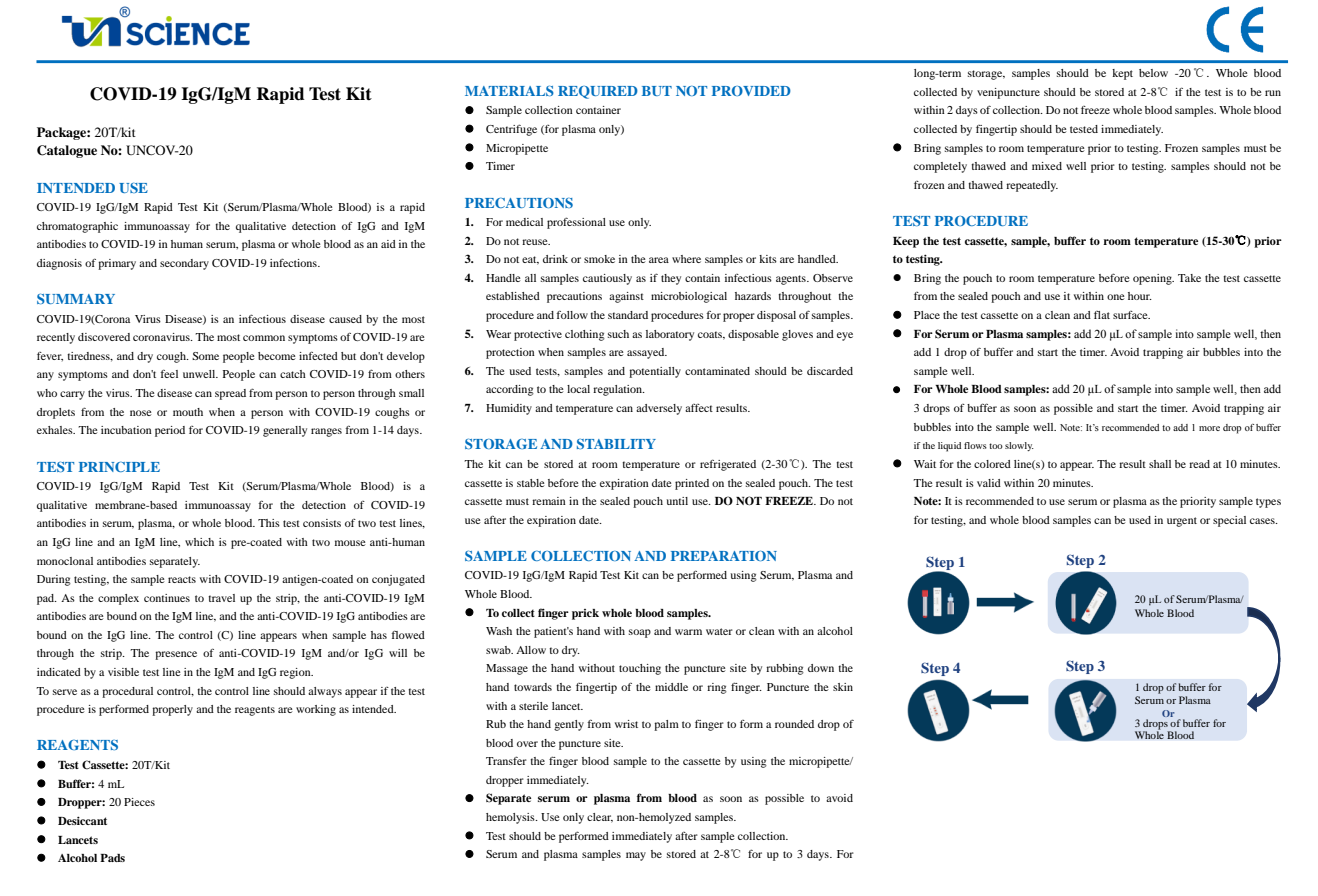 The height and width of the screenshot is (896, 1318). What do you see at coordinates (1122, 74) in the screenshot?
I see `kept` at bounding box center [1122, 74].
